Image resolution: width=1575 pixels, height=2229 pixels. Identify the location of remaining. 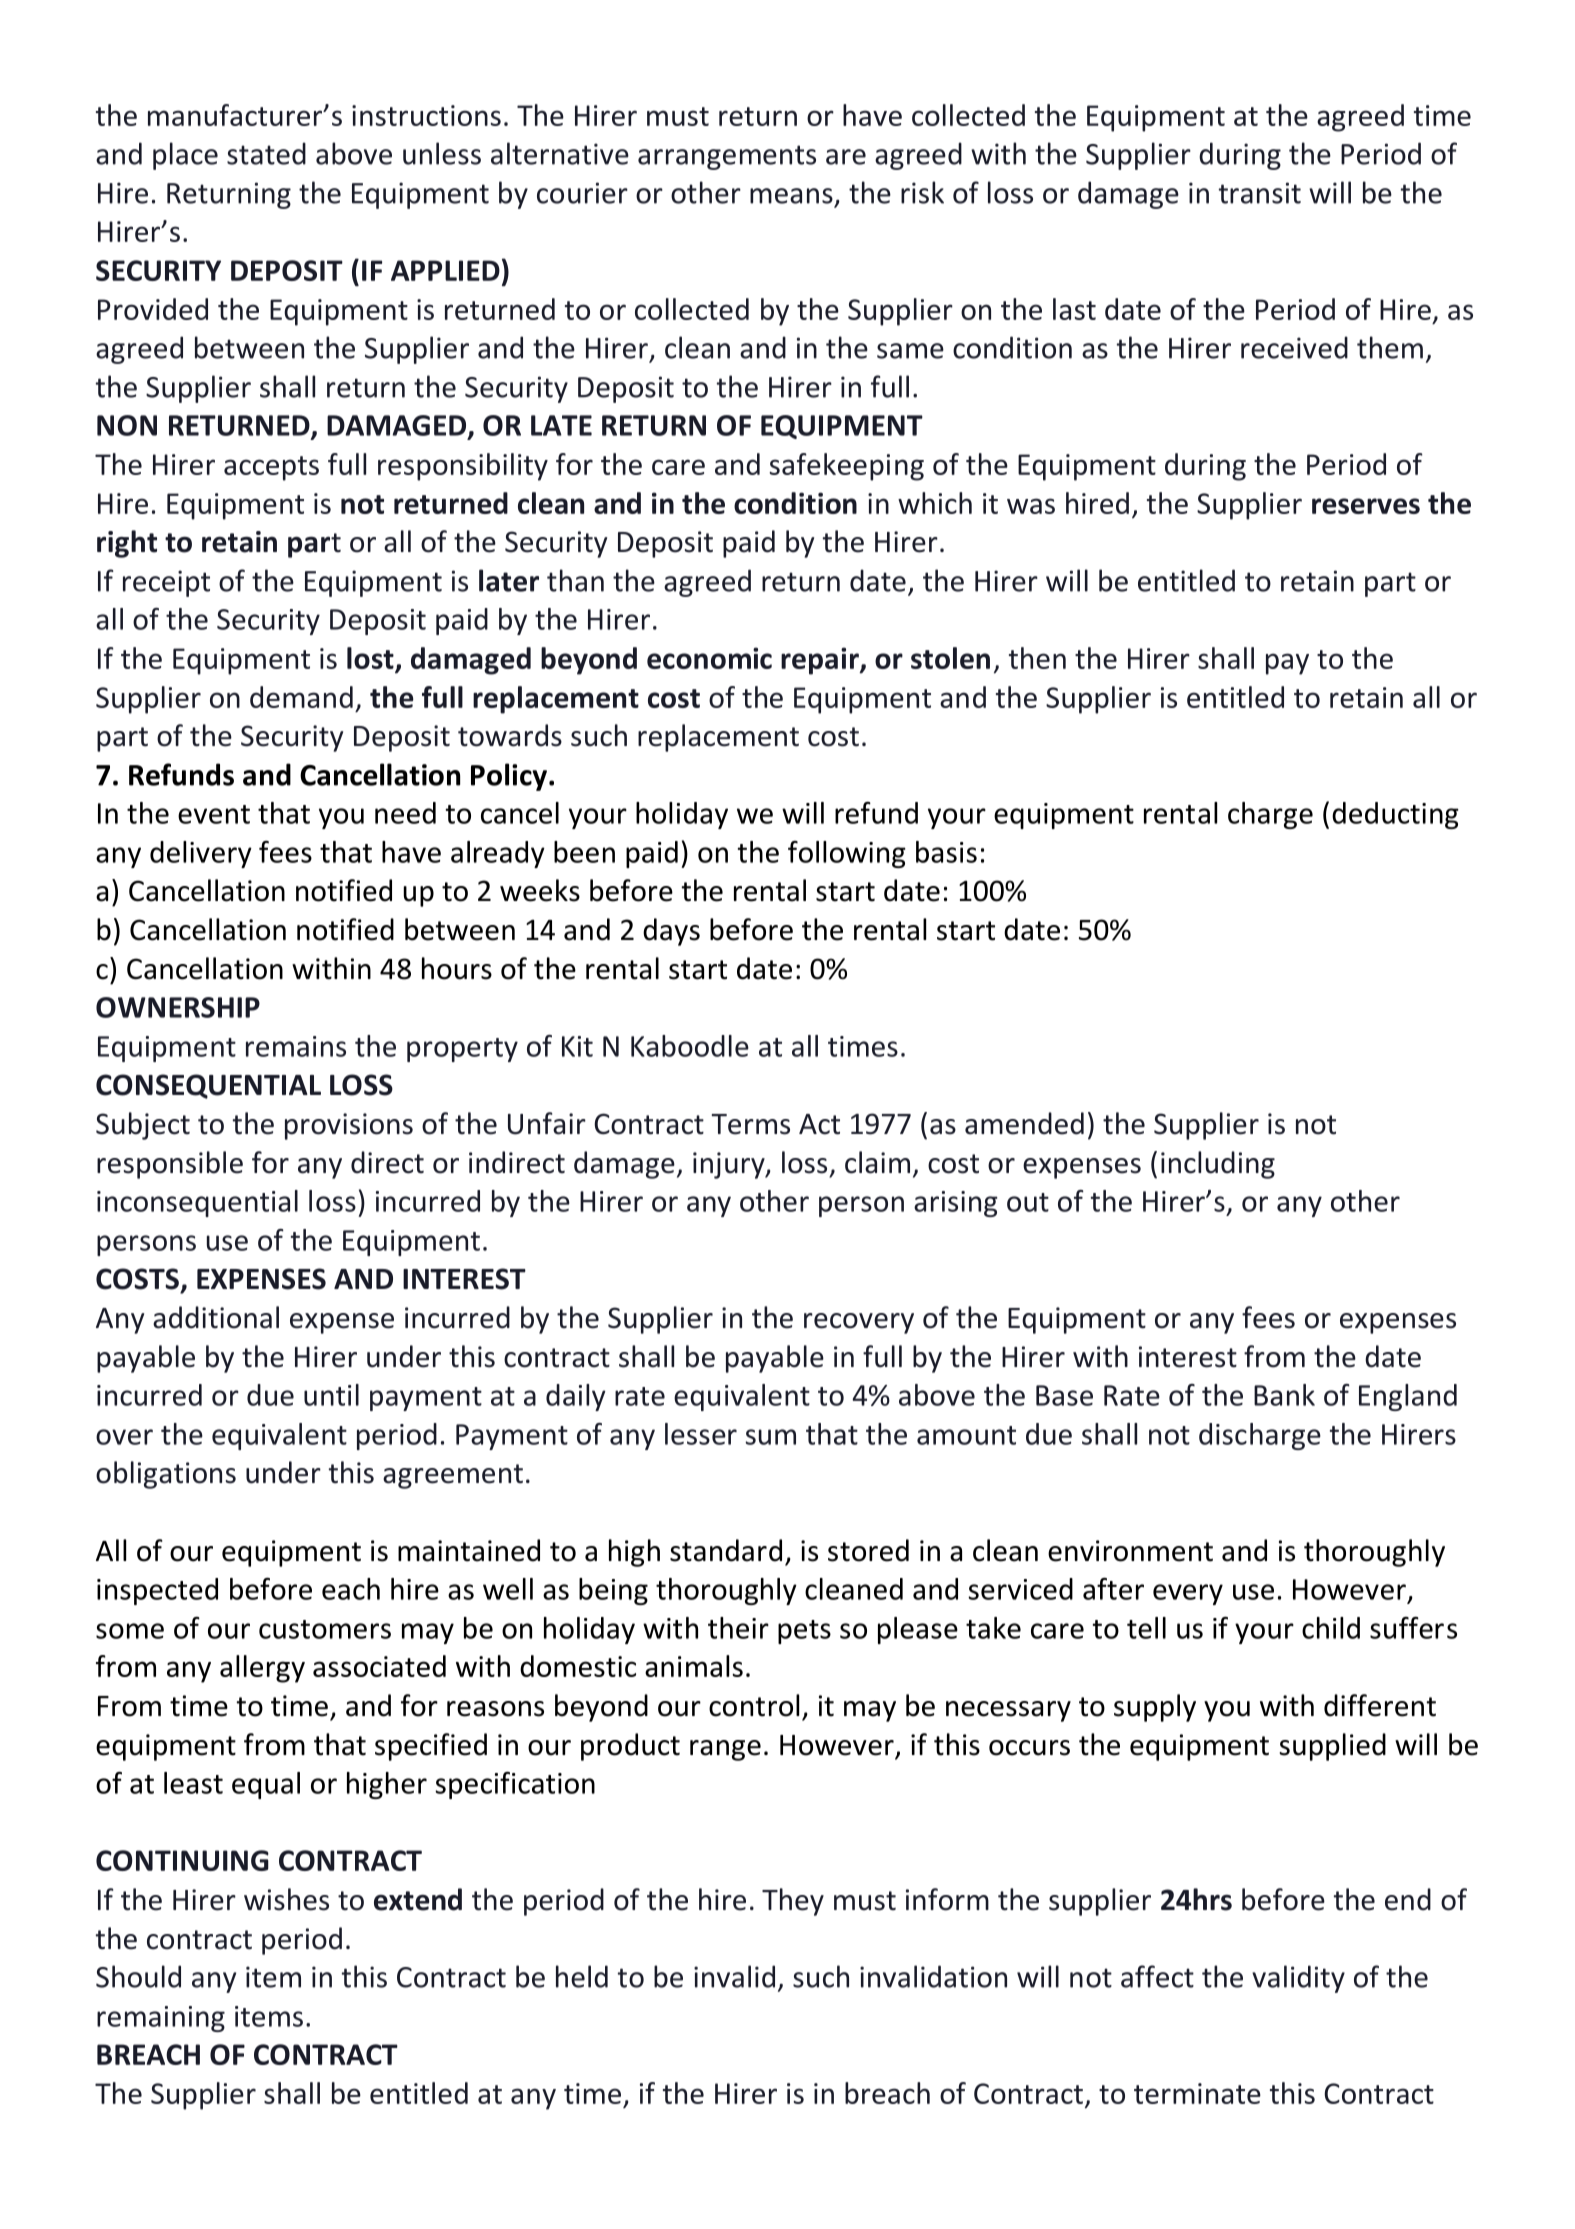
(161, 2019).
